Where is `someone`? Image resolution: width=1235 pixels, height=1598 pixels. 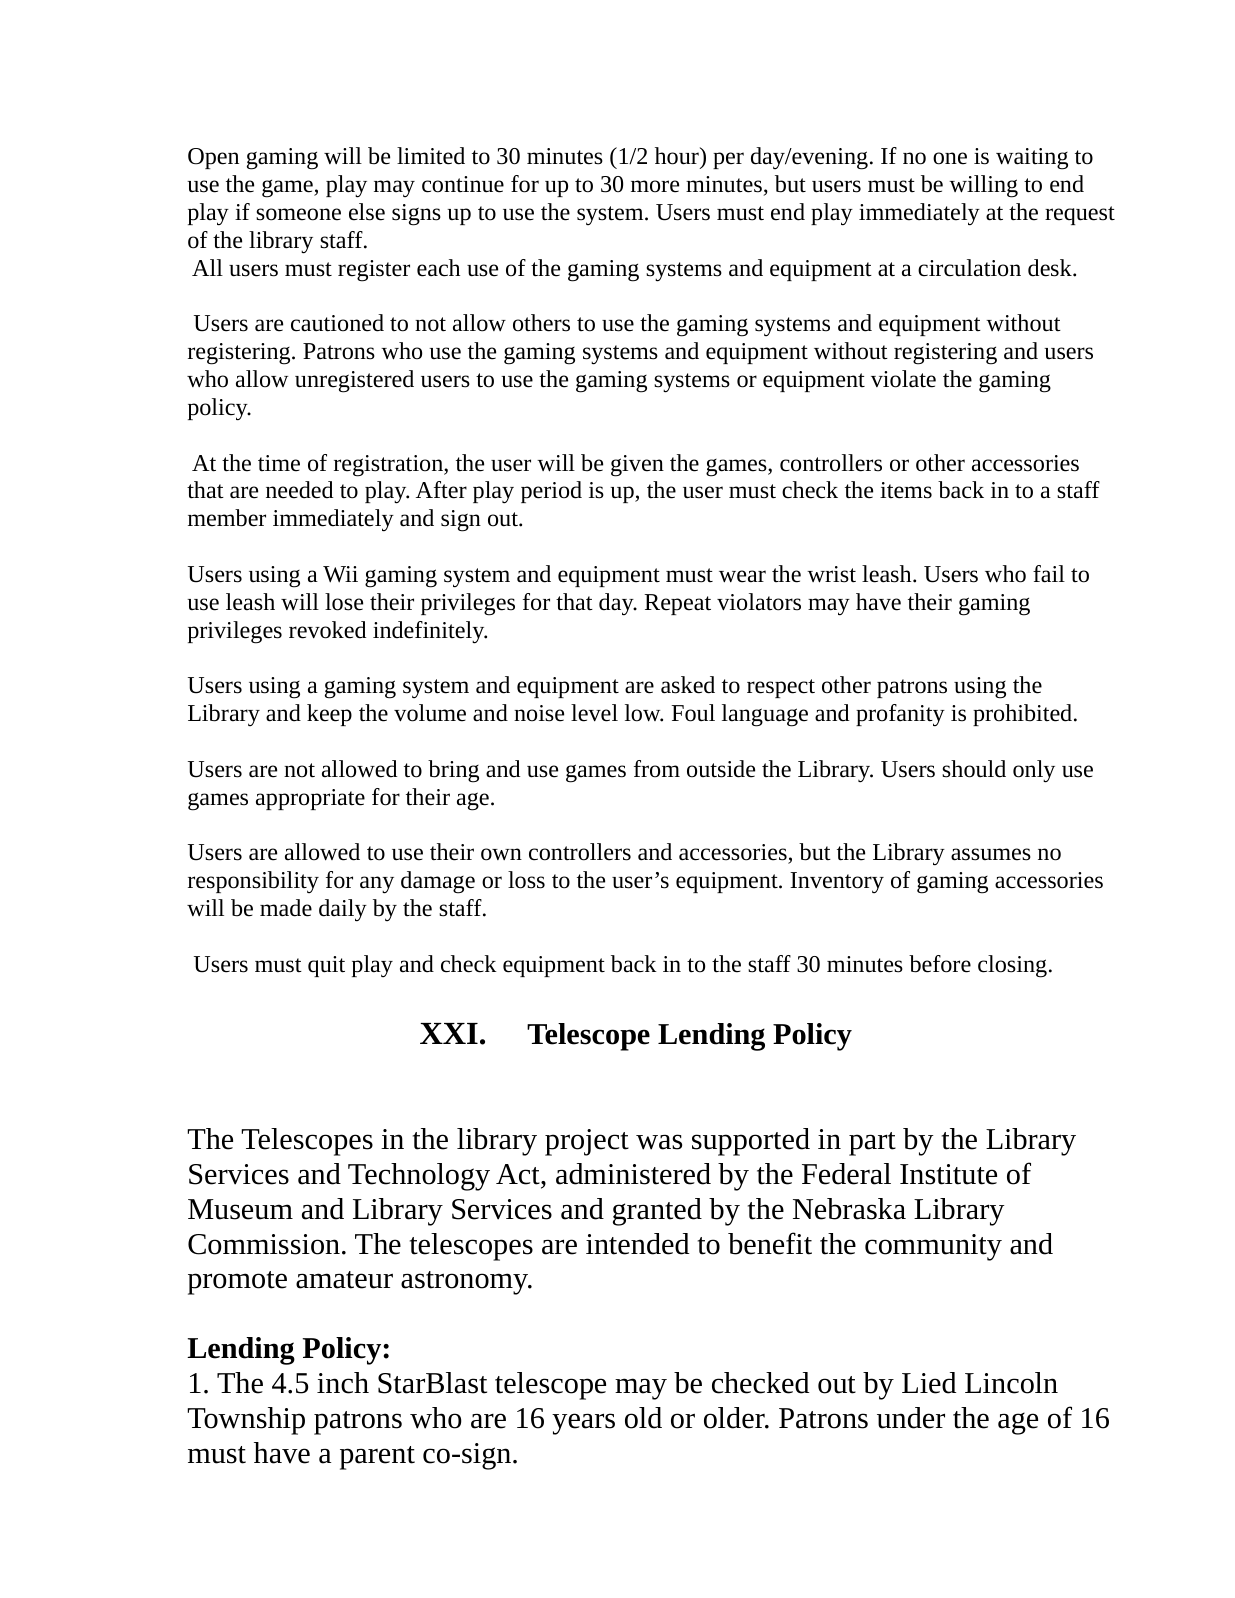
someone is located at coordinates (298, 214).
